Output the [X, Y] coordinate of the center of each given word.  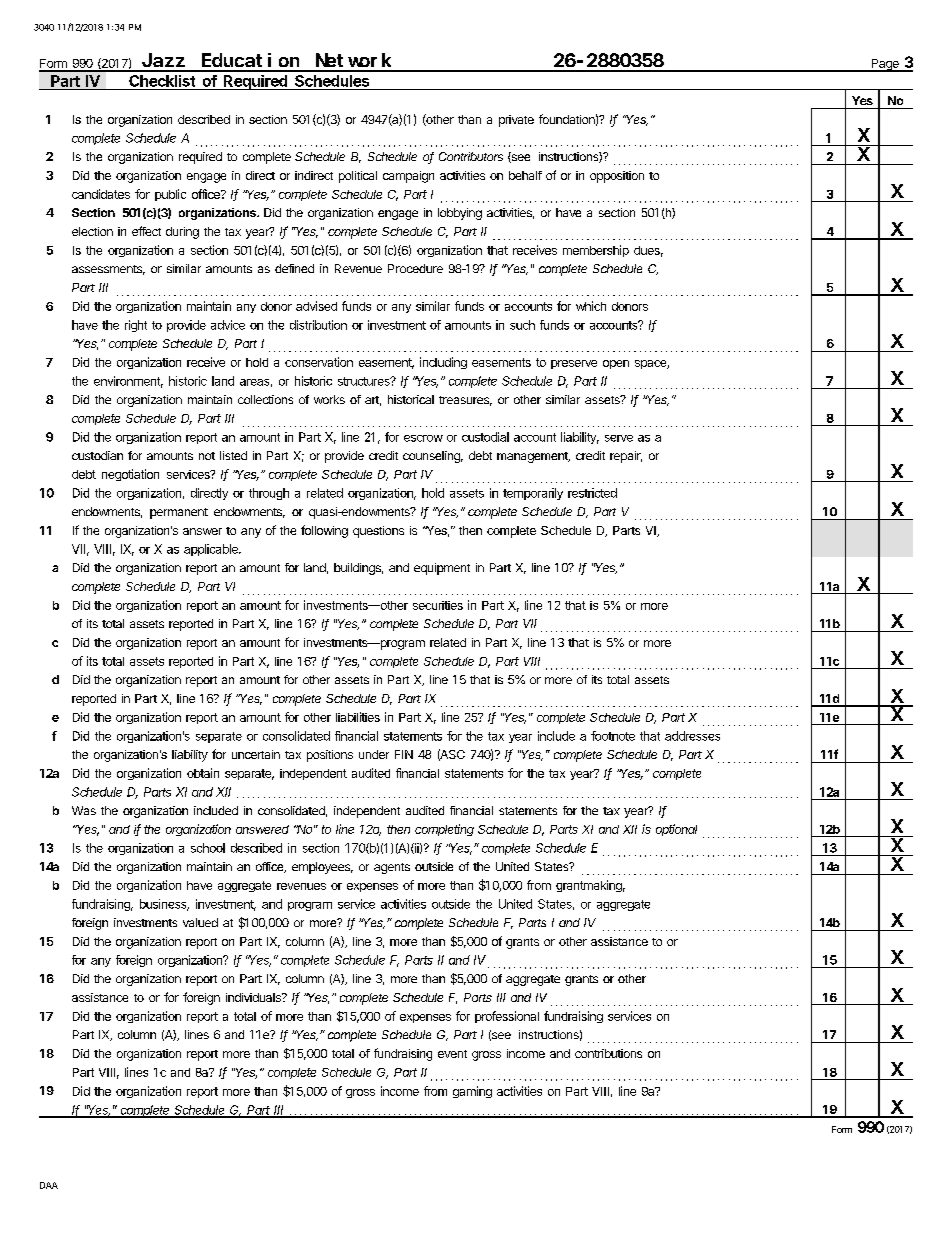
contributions [608, 1053]
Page [885, 65]
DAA [49, 1185]
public [170, 195]
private [516, 121]
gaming [472, 1092]
